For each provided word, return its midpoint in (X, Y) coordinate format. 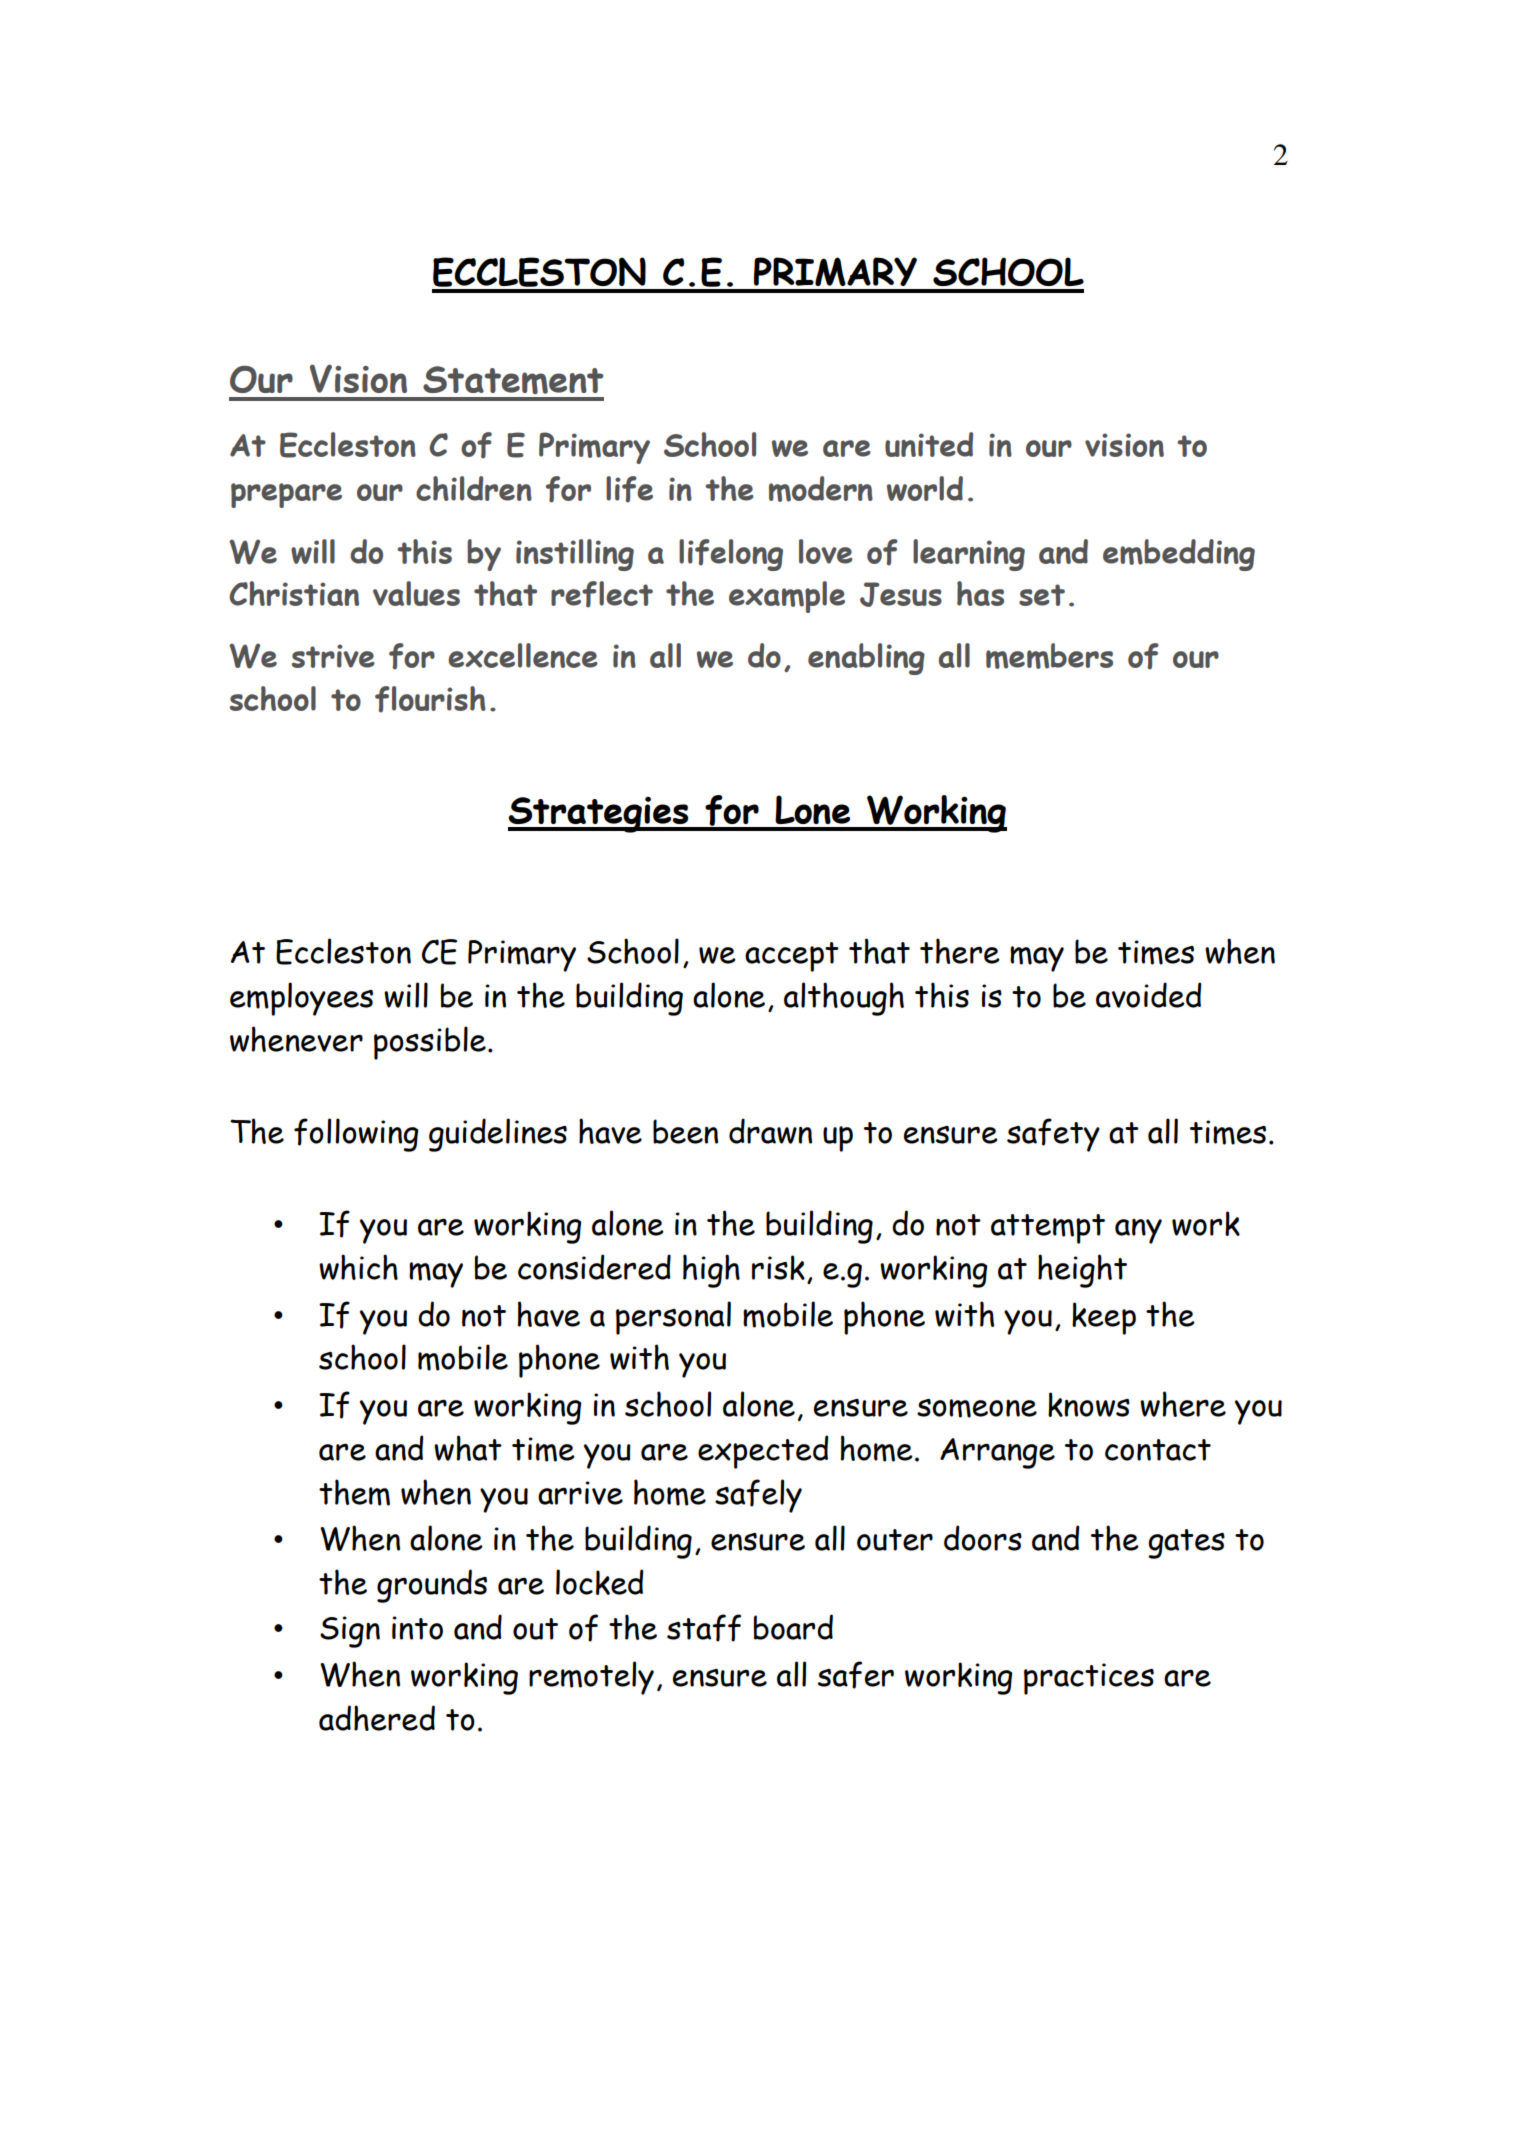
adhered (377, 1718)
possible (430, 1043)
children (474, 488)
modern (821, 489)
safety (1053, 1135)
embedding (1179, 555)
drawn (770, 1131)
